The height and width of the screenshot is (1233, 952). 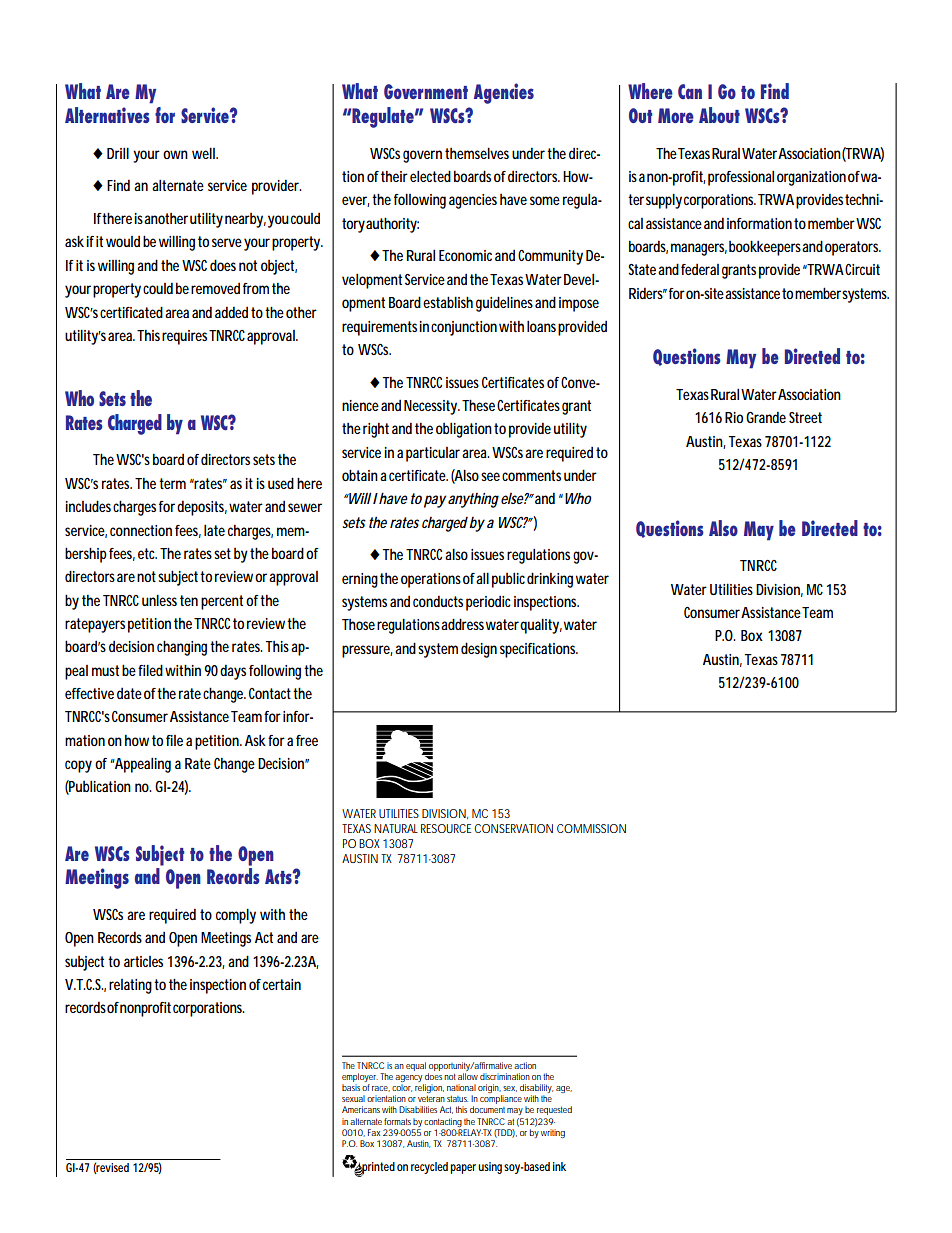 What do you see at coordinates (353, 1098) in the screenshot?
I see `sexual` at bounding box center [353, 1098].
